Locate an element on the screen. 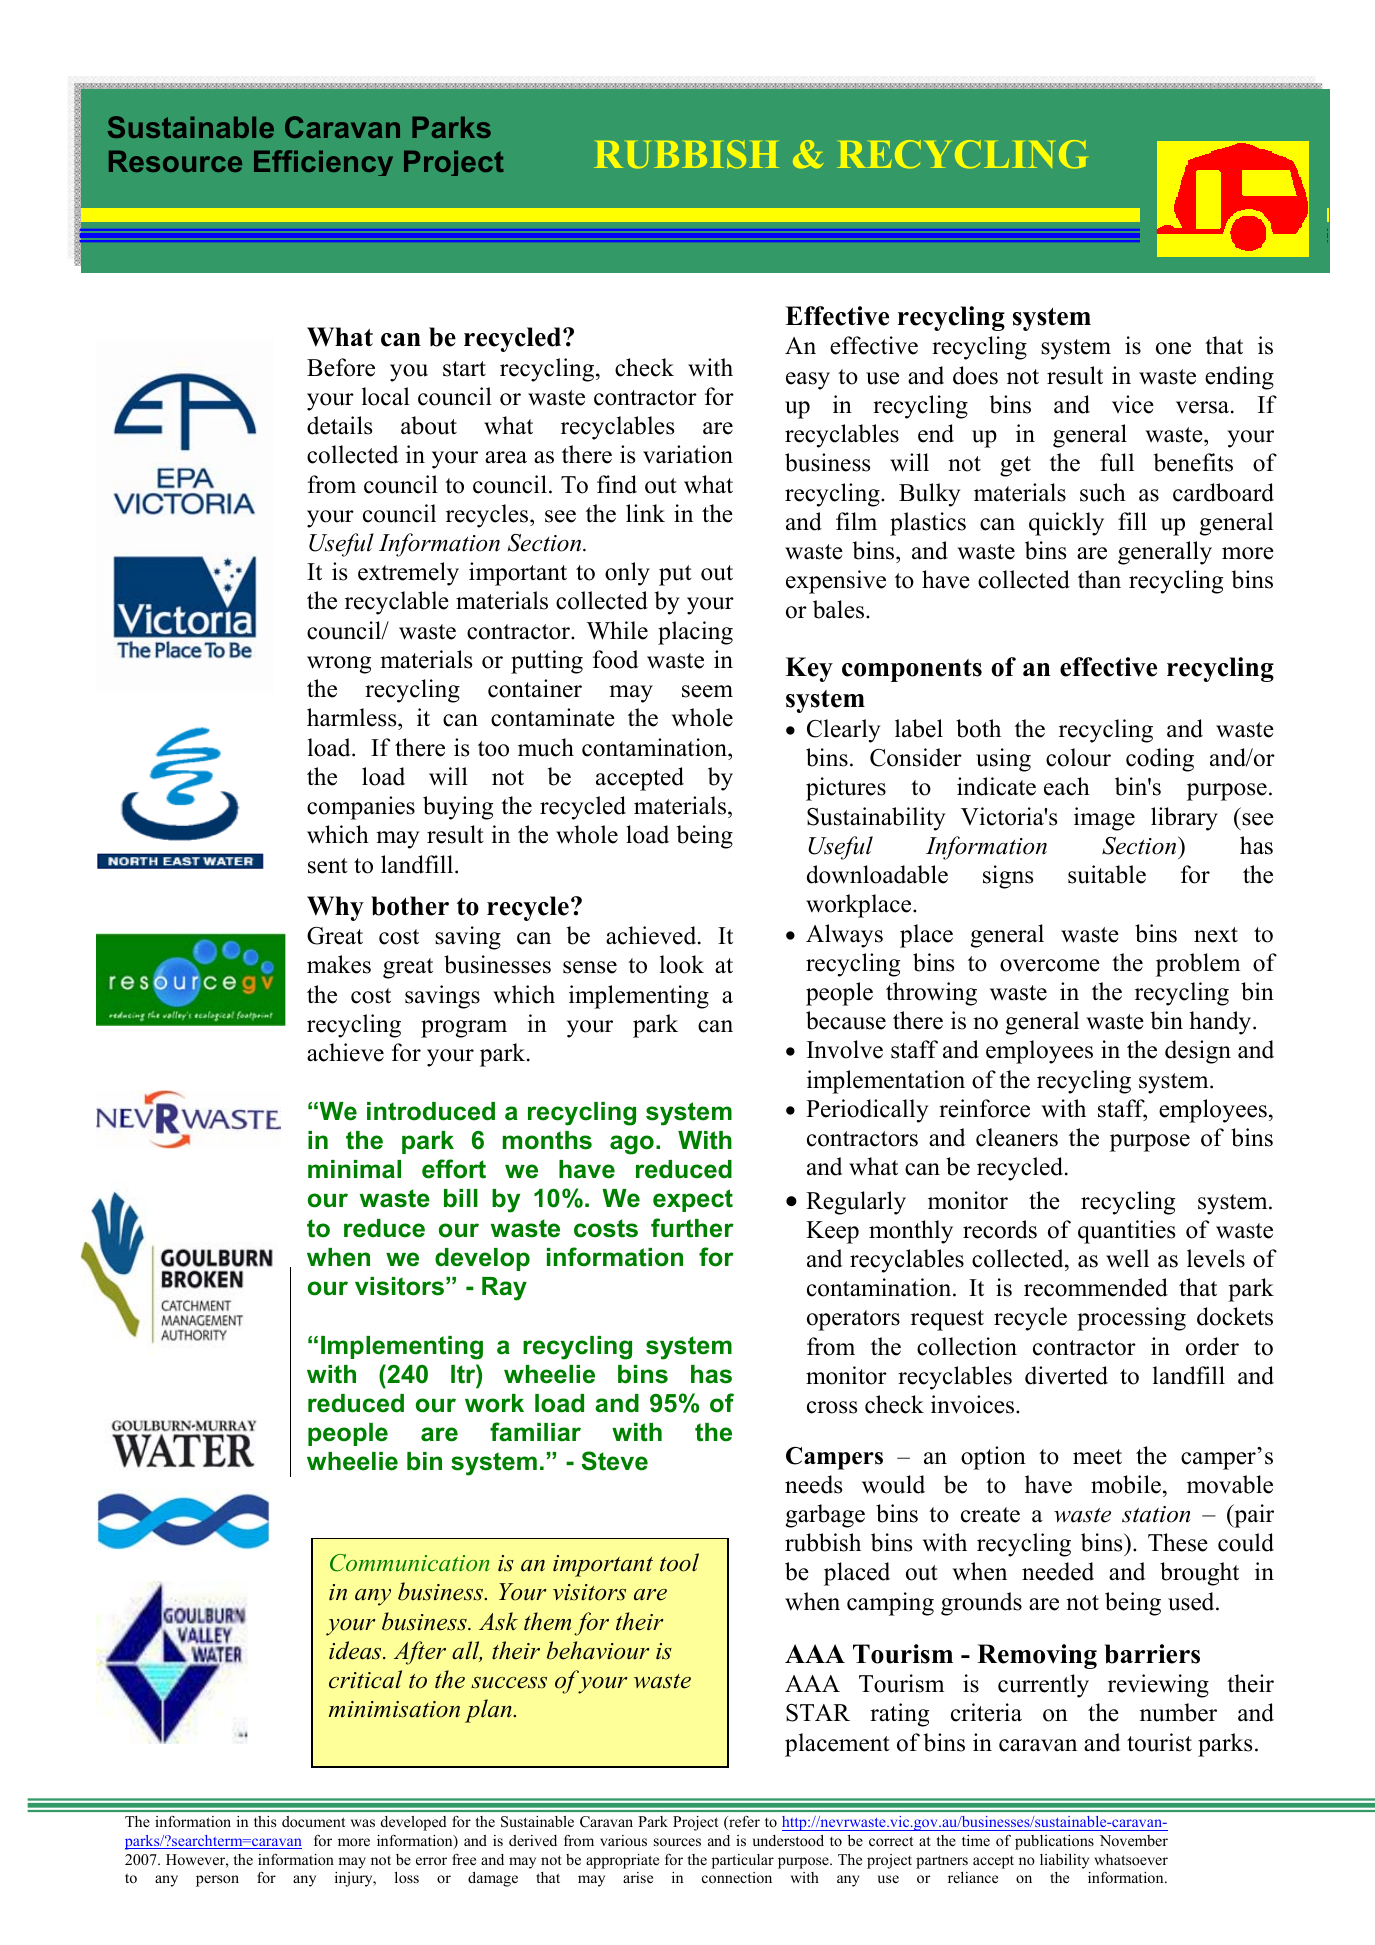 The height and width of the screenshot is (1945, 1375). look is located at coordinates (682, 964).
